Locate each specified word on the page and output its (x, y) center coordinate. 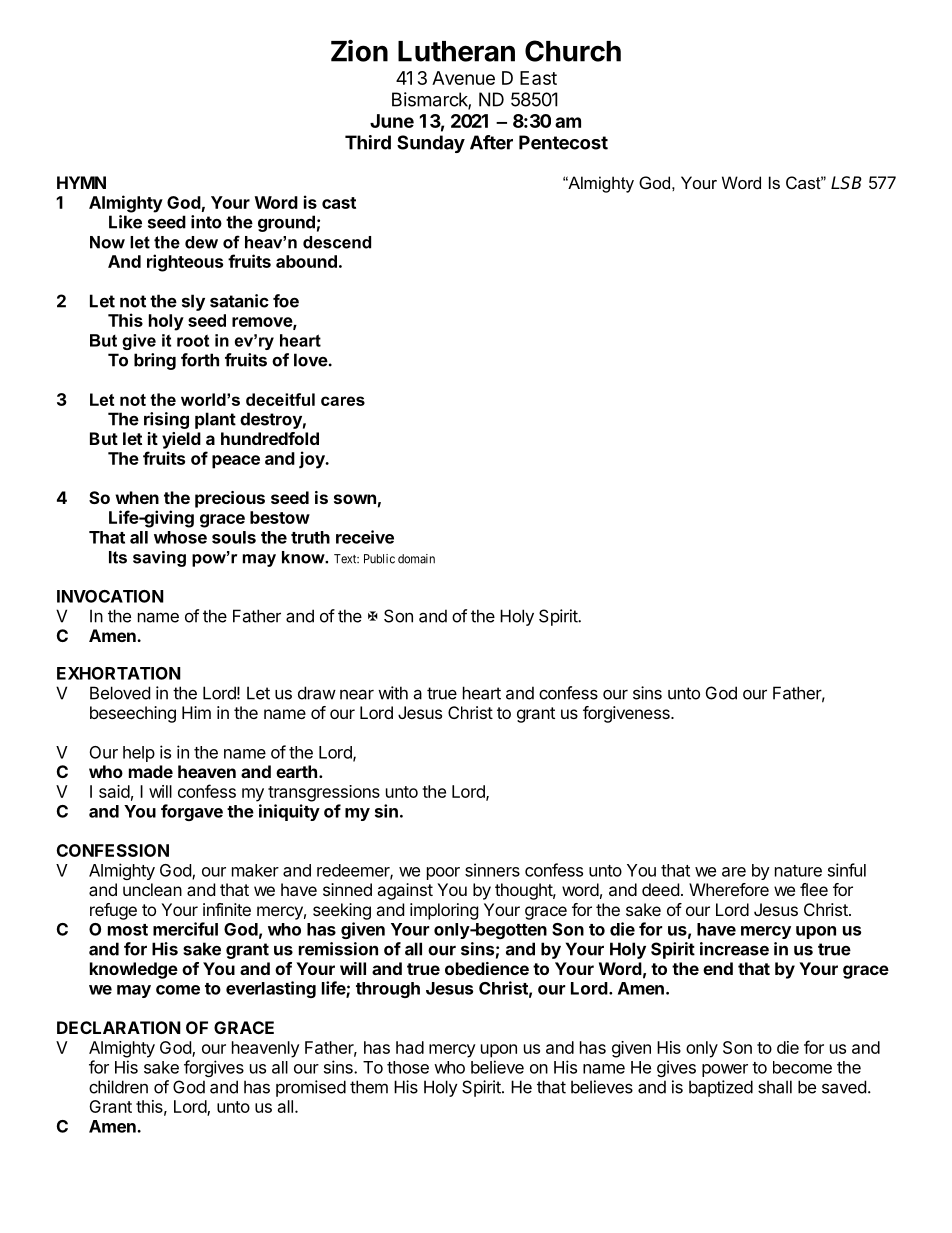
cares (343, 401)
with (393, 693)
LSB (846, 183)
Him (196, 712)
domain (416, 559)
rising (166, 420)
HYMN (81, 182)
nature (798, 871)
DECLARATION (119, 1027)
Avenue (463, 78)
